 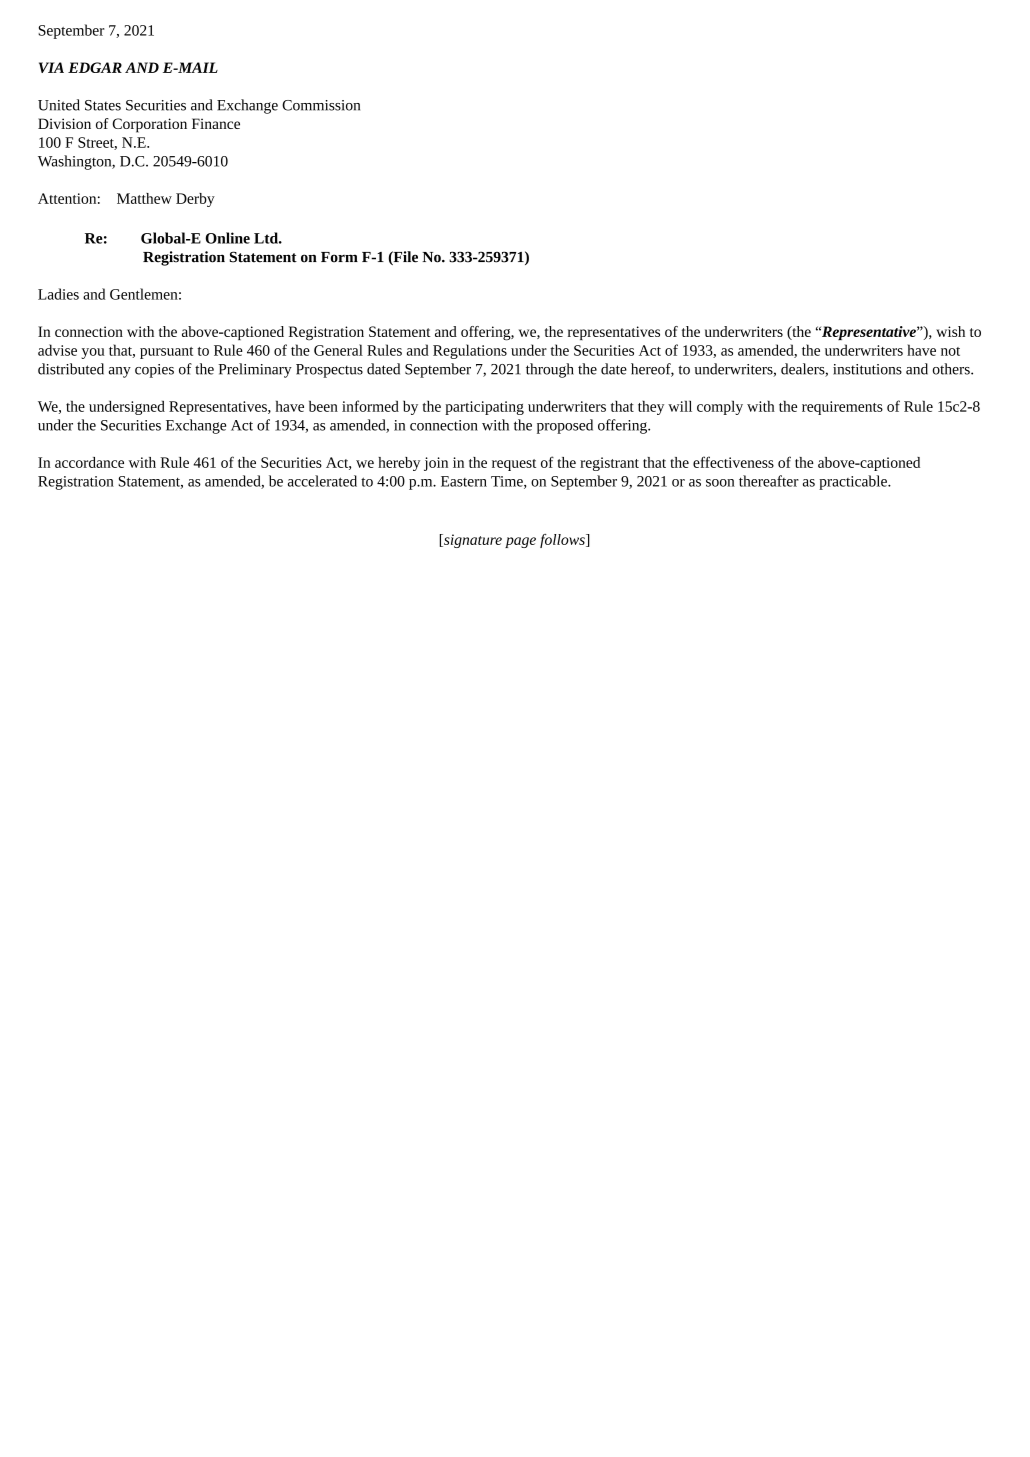 What do you see at coordinates (321, 105) in the screenshot?
I see `Commission` at bounding box center [321, 105].
